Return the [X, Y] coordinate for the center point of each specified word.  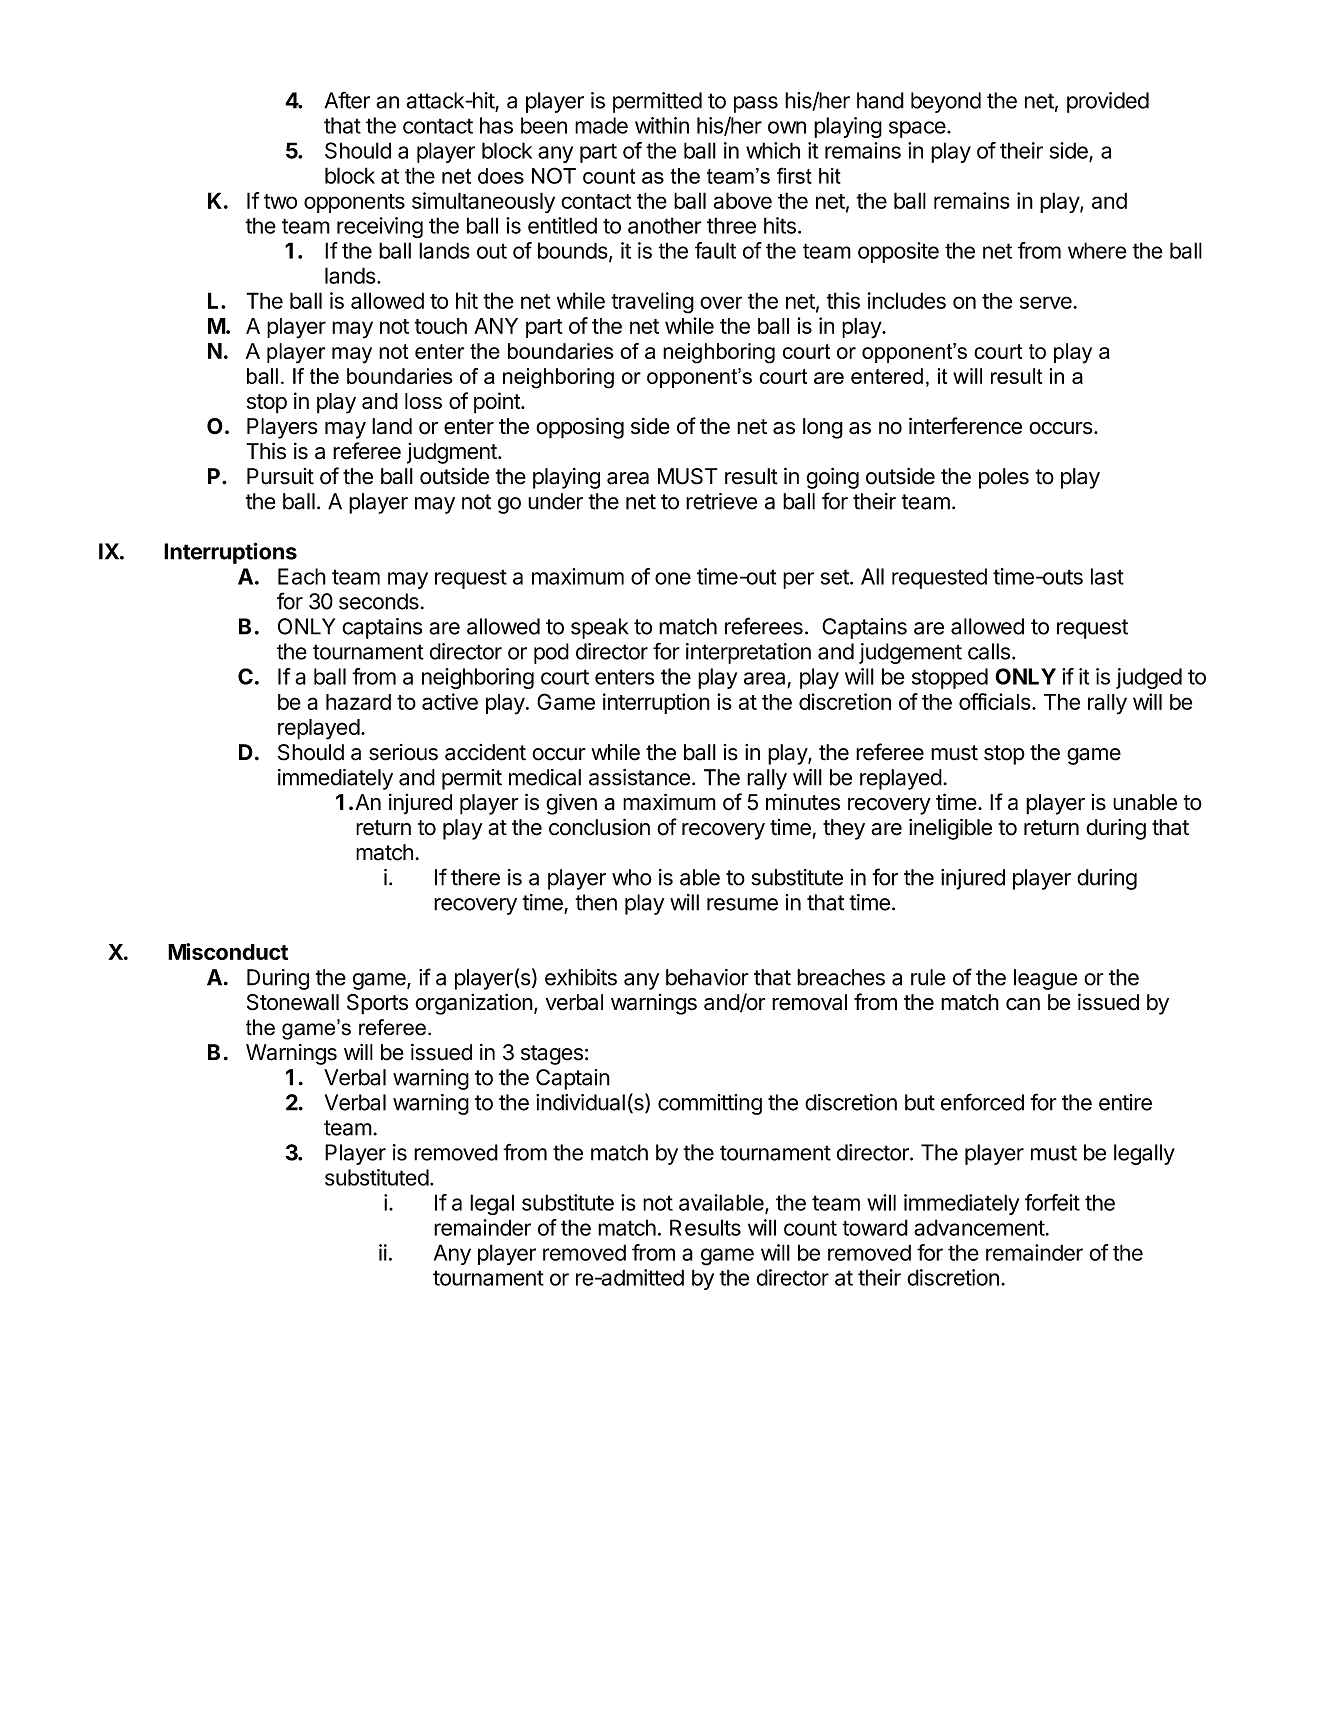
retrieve [721, 501]
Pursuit [280, 476]
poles [1004, 478]
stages [552, 1055]
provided [1108, 102]
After [347, 100]
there [475, 877]
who [632, 877]
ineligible [950, 829]
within [662, 125]
